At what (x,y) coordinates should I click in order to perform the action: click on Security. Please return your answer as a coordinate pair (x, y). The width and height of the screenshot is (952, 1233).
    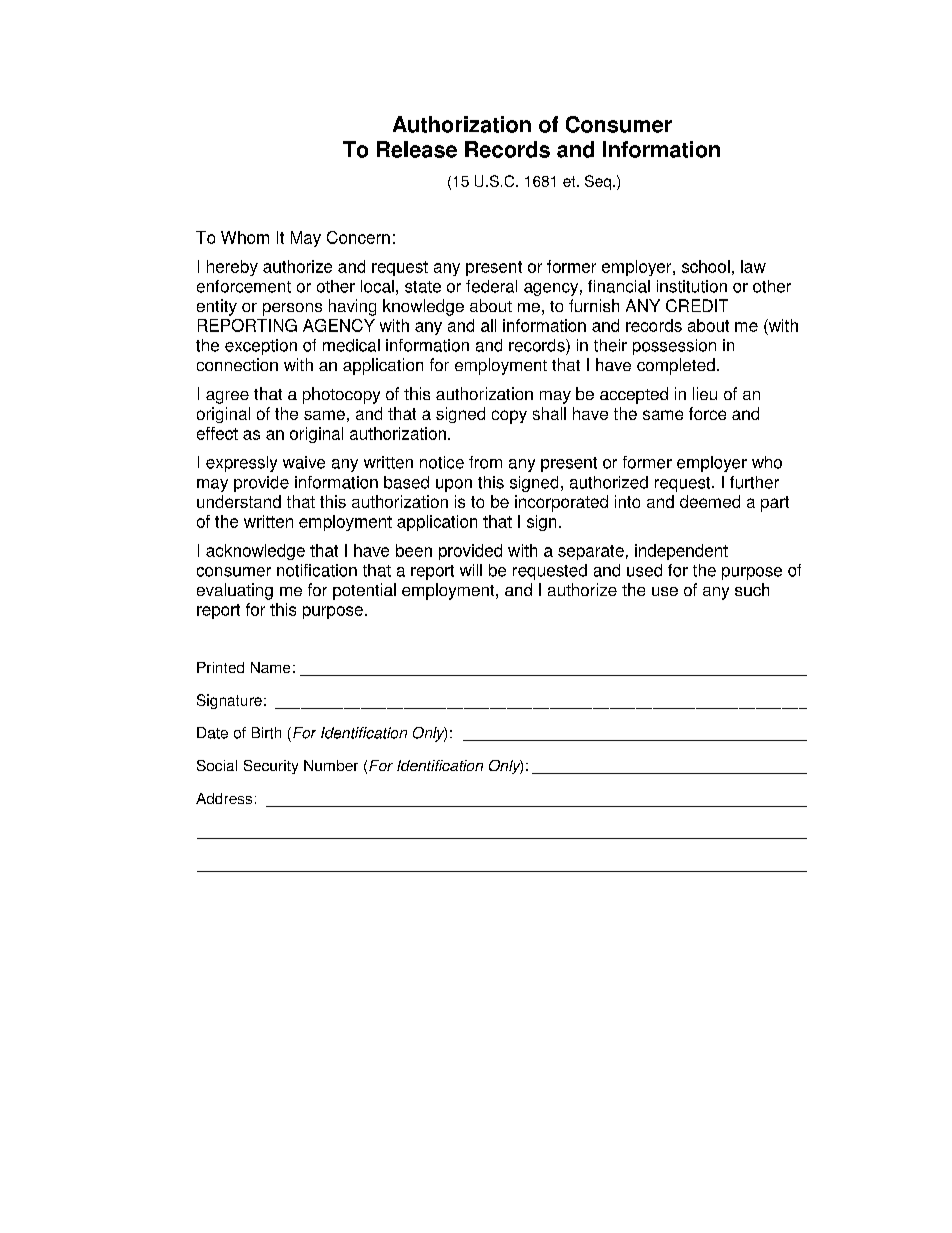
    Looking at the image, I should click on (271, 767).
